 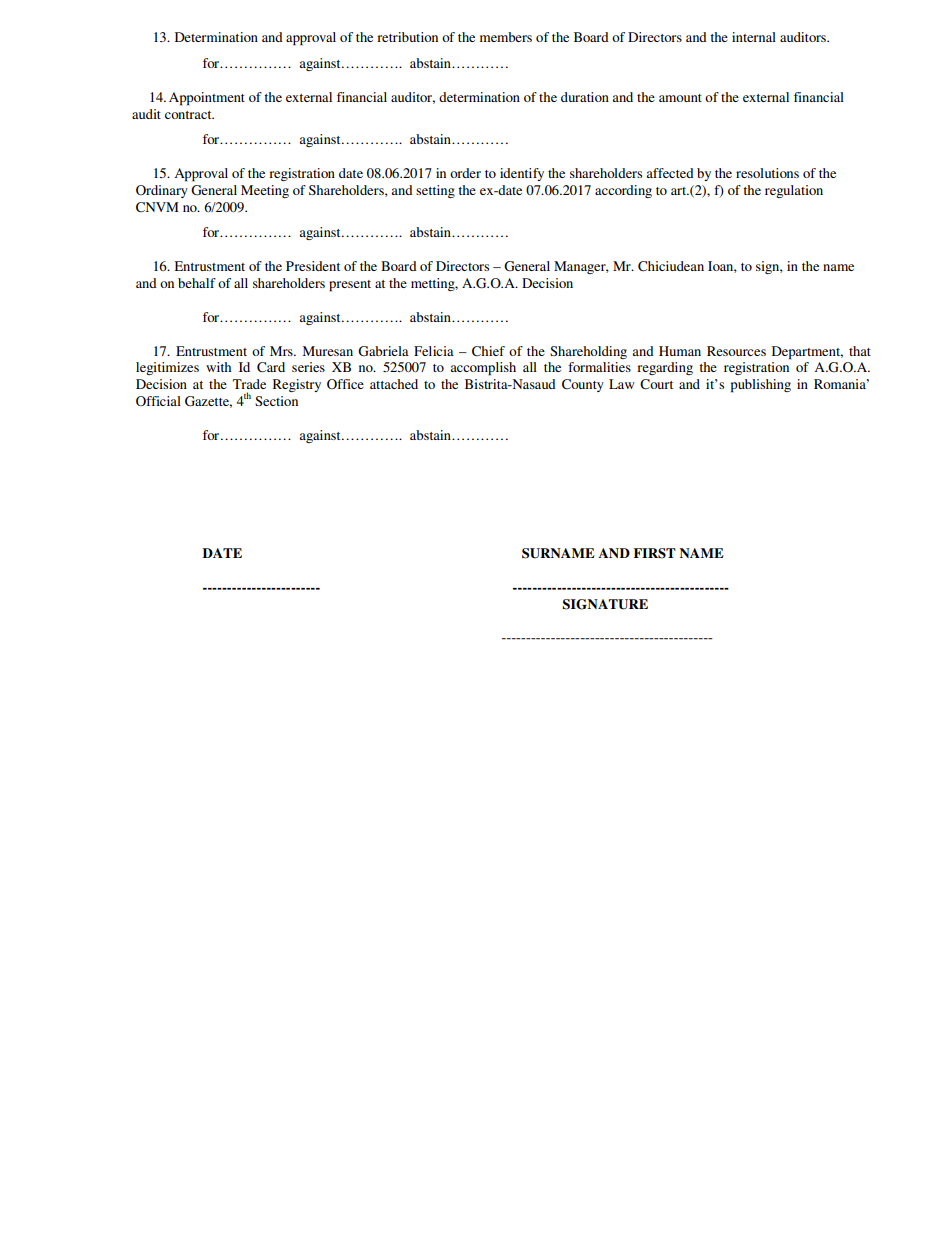 I want to click on internal, so click(x=754, y=37).
